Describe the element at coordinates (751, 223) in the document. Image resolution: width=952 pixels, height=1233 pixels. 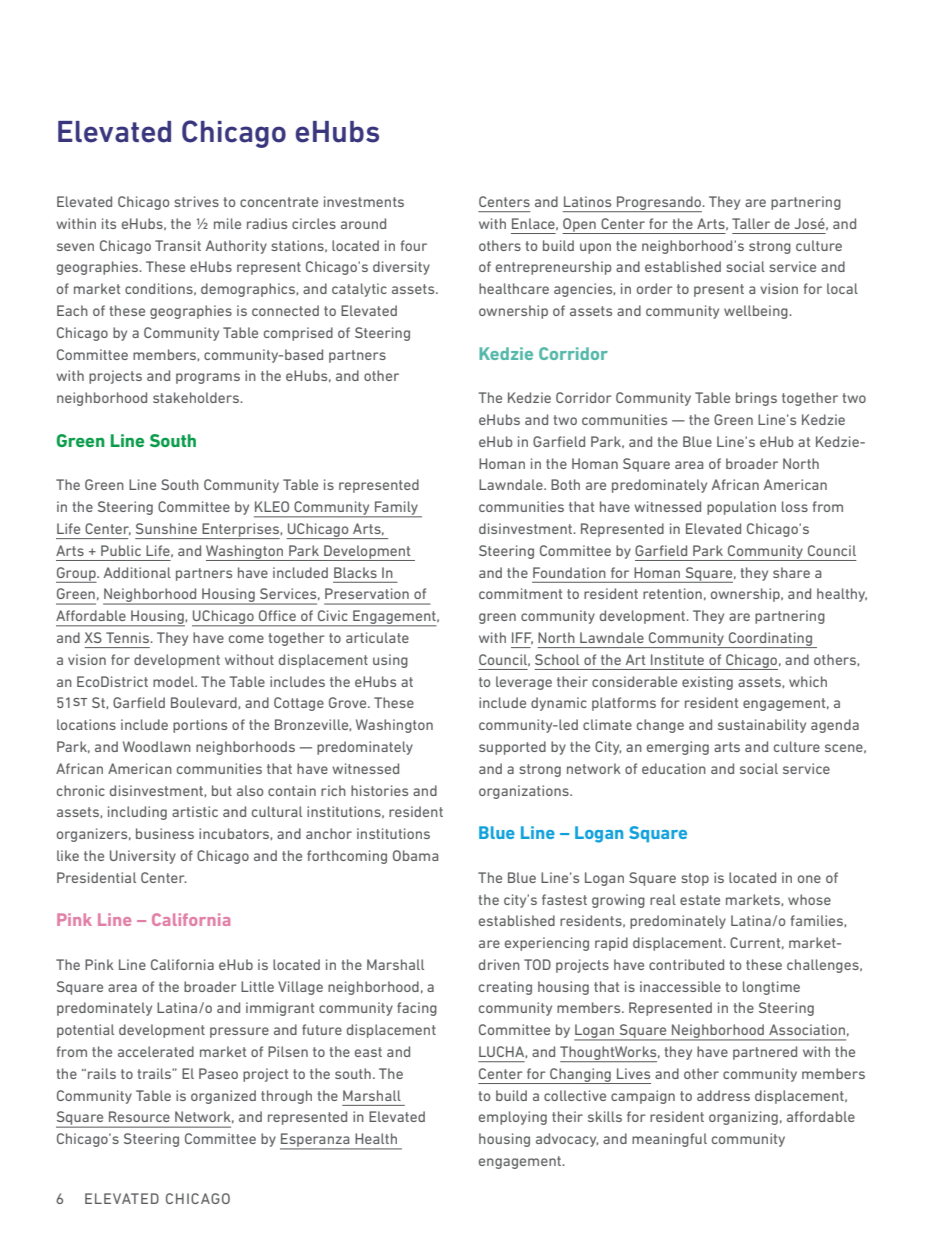
I see `Taller` at that location.
